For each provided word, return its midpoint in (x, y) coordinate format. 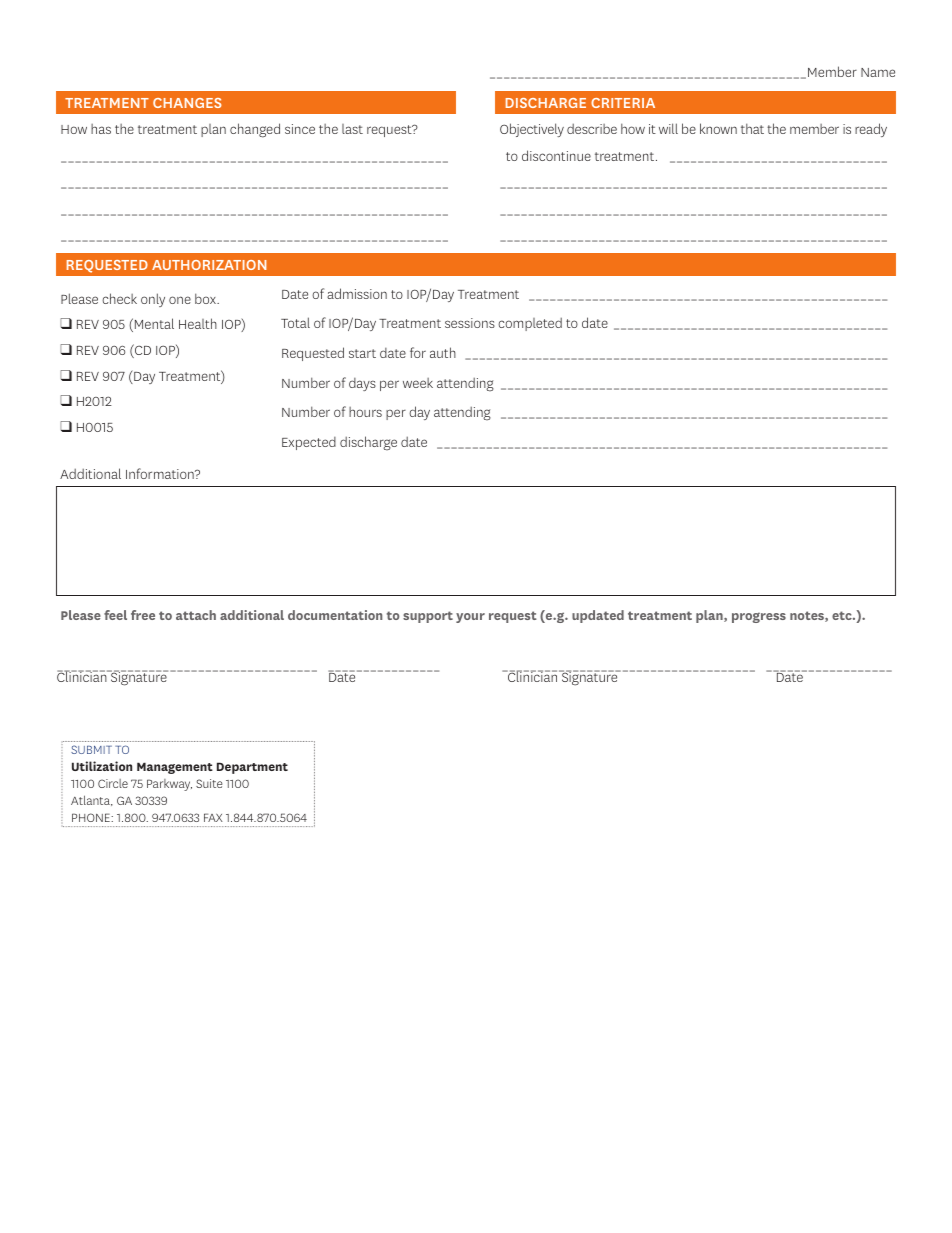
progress (759, 617)
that (752, 128)
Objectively (532, 130)
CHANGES (187, 103)
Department (252, 768)
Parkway (169, 785)
